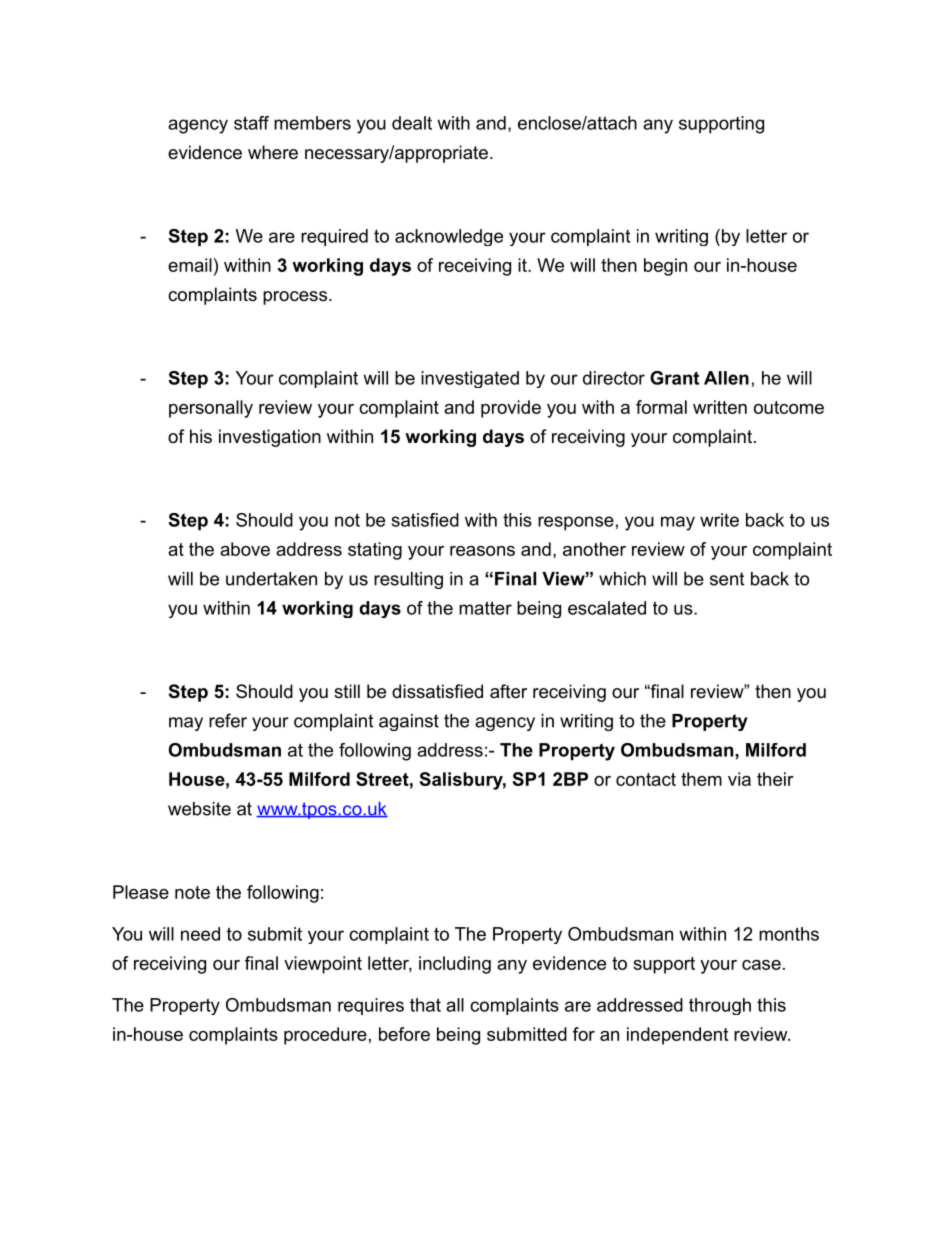 This screenshot has height=1233, width=952. I want to click on personally, so click(211, 409).
